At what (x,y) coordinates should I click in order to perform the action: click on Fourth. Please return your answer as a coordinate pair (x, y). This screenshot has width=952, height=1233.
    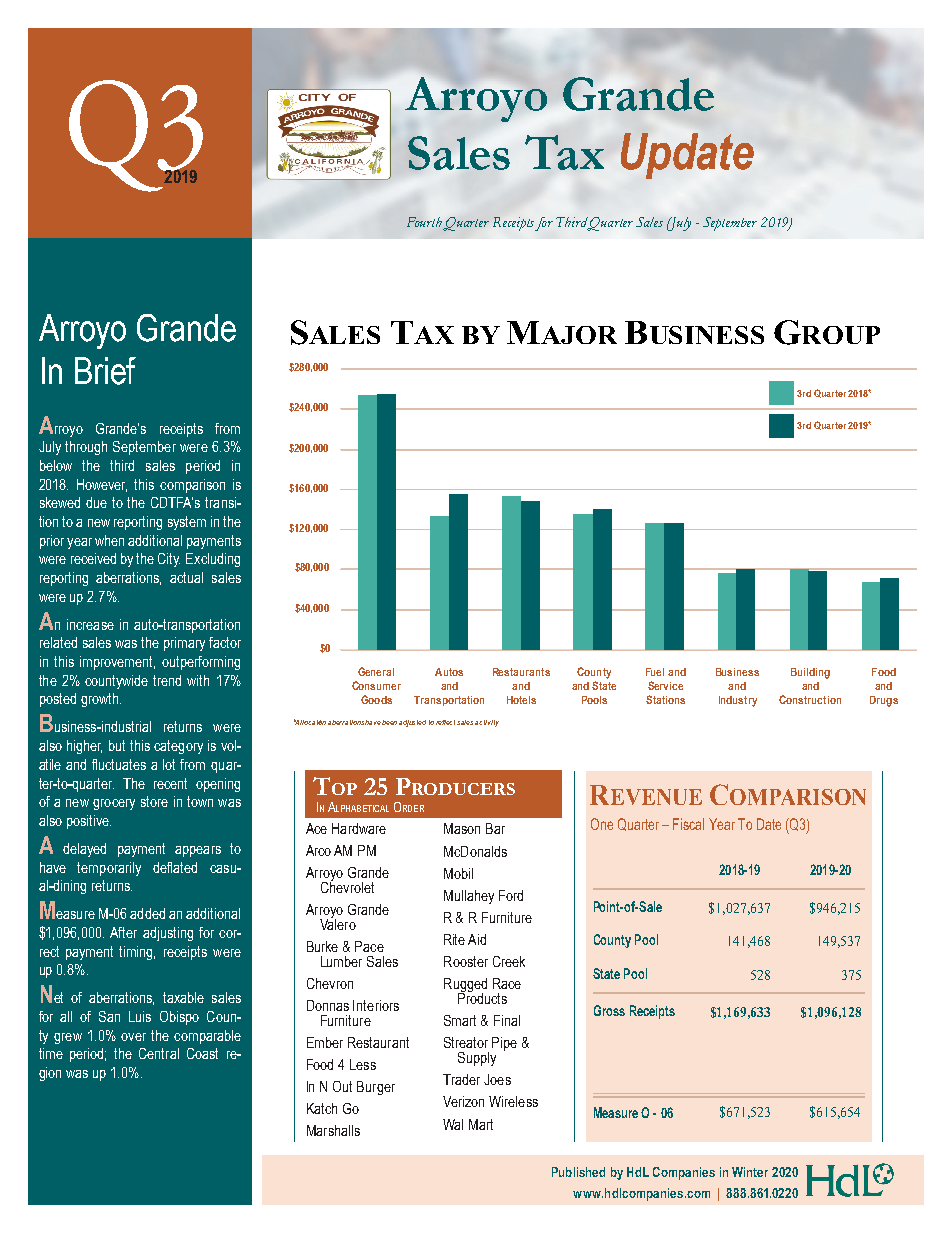
    Looking at the image, I should click on (425, 223).
